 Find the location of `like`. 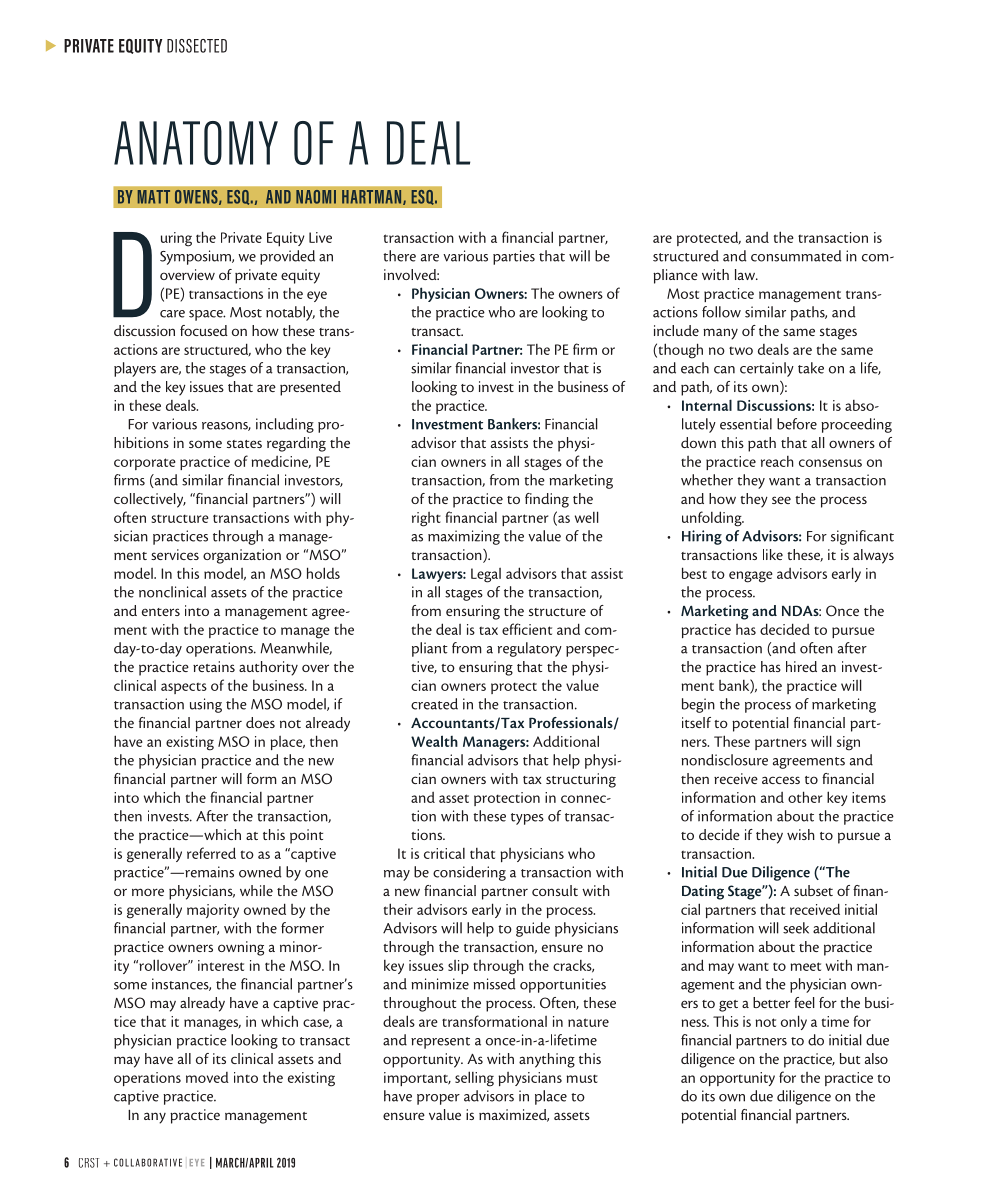

like is located at coordinates (773, 554).
